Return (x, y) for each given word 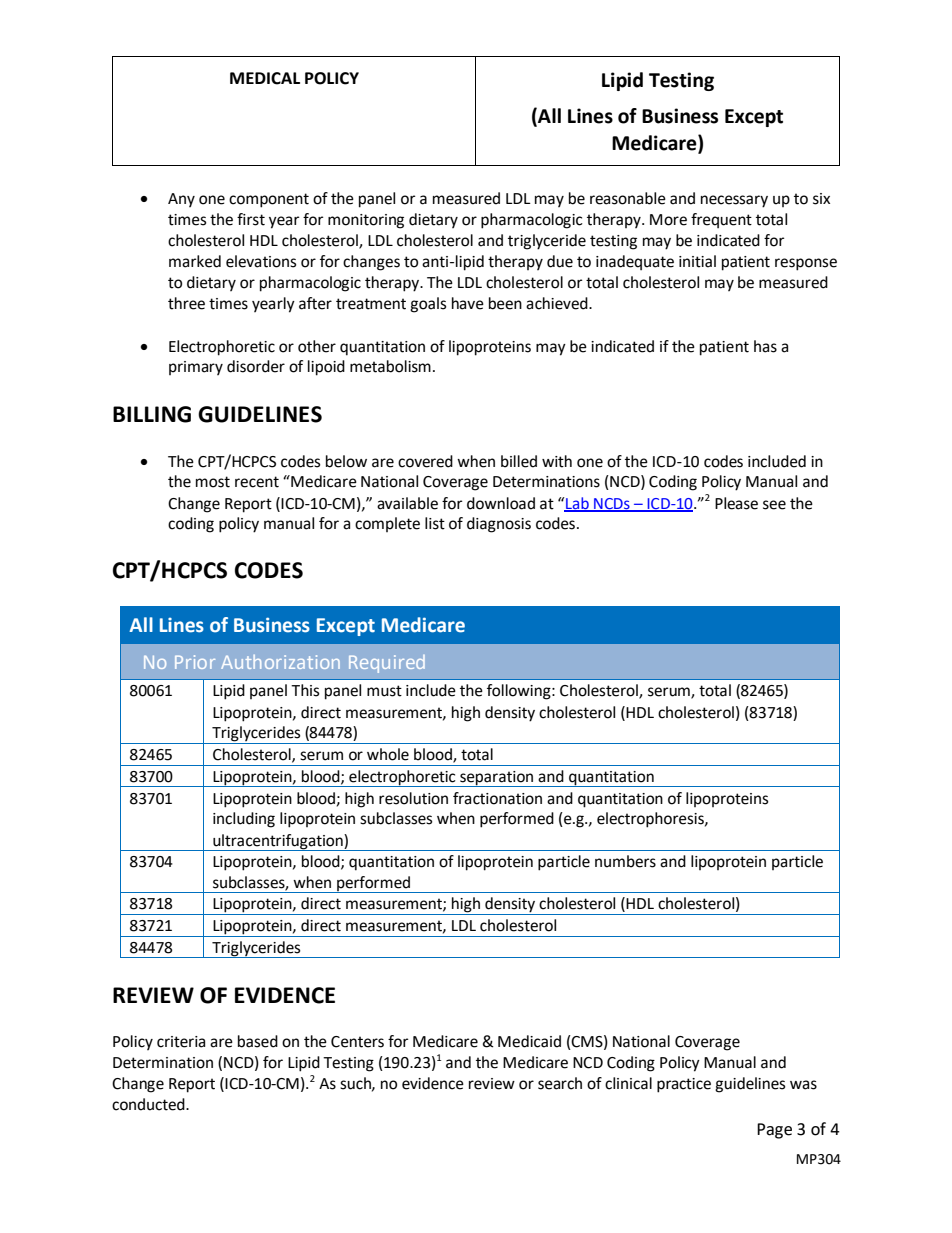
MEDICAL (265, 78)
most (213, 482)
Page (774, 1131)
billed (519, 461)
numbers (625, 861)
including (244, 820)
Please (736, 503)
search (560, 1083)
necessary (734, 201)
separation (497, 779)
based (258, 1041)
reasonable (628, 198)
